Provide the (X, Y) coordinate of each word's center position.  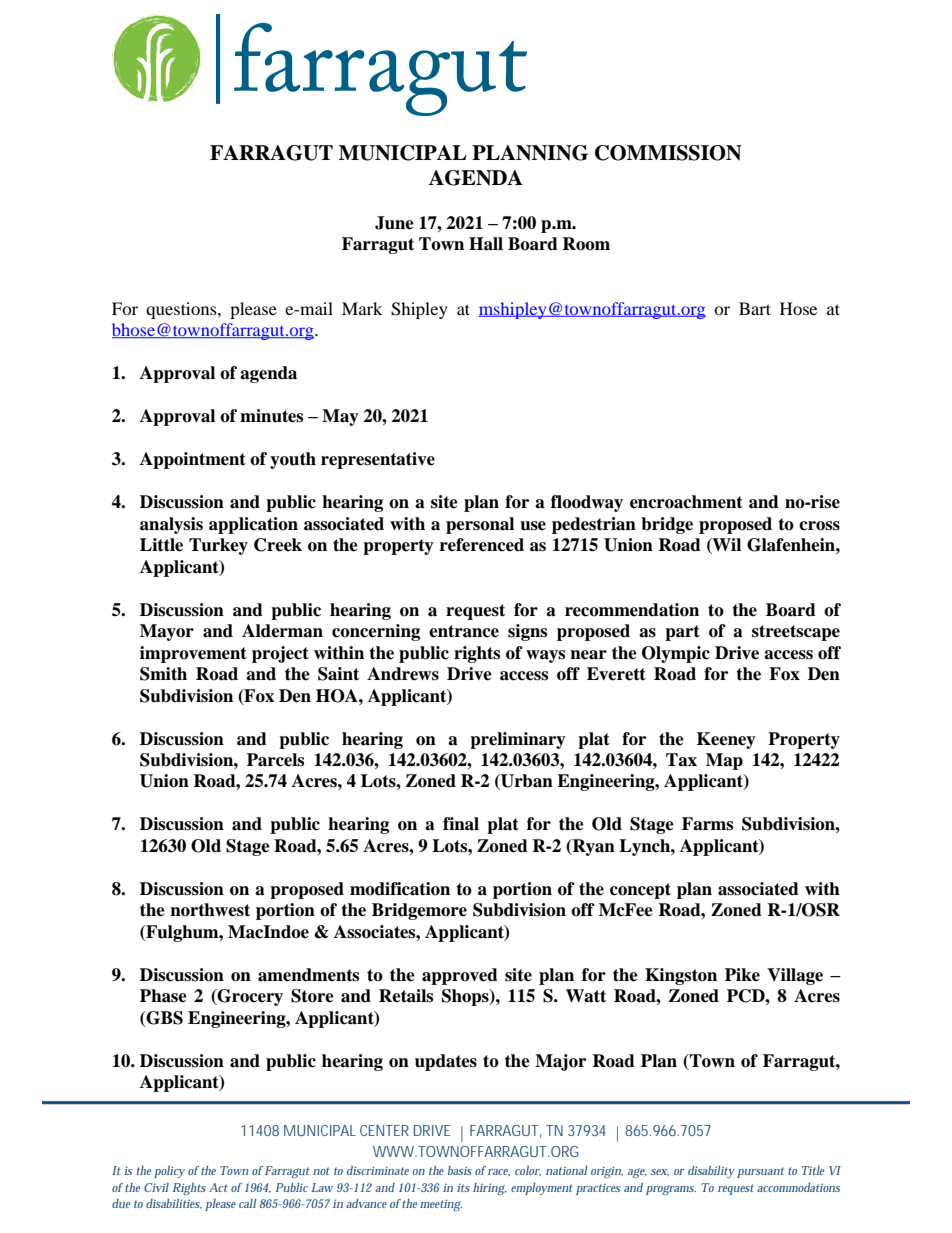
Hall (486, 244)
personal (480, 525)
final (461, 824)
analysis (171, 525)
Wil (726, 546)
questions (182, 310)
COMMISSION (668, 153)
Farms (707, 824)
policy (169, 1172)
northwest (210, 910)
